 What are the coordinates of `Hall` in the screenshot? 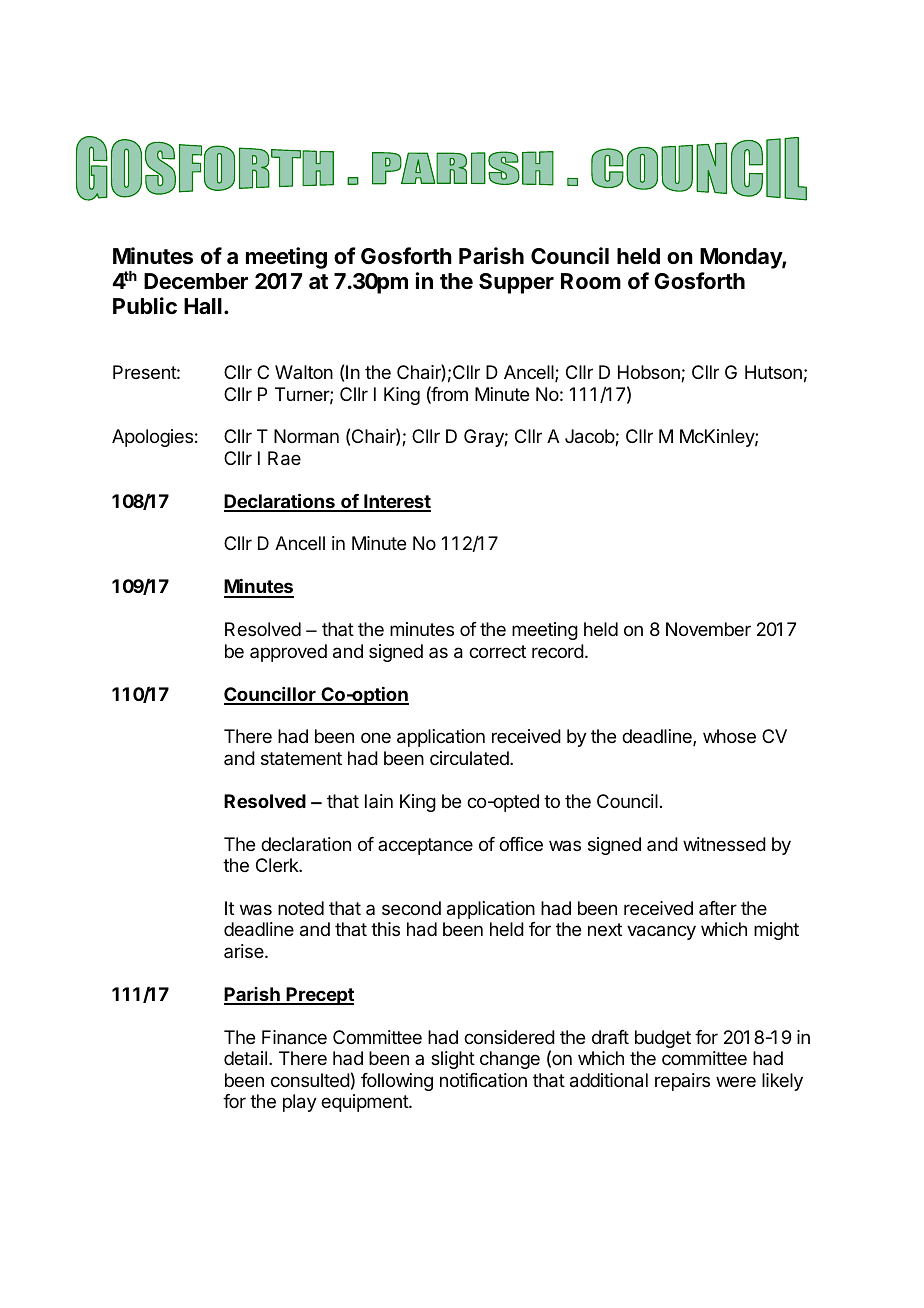 It's located at (203, 306).
